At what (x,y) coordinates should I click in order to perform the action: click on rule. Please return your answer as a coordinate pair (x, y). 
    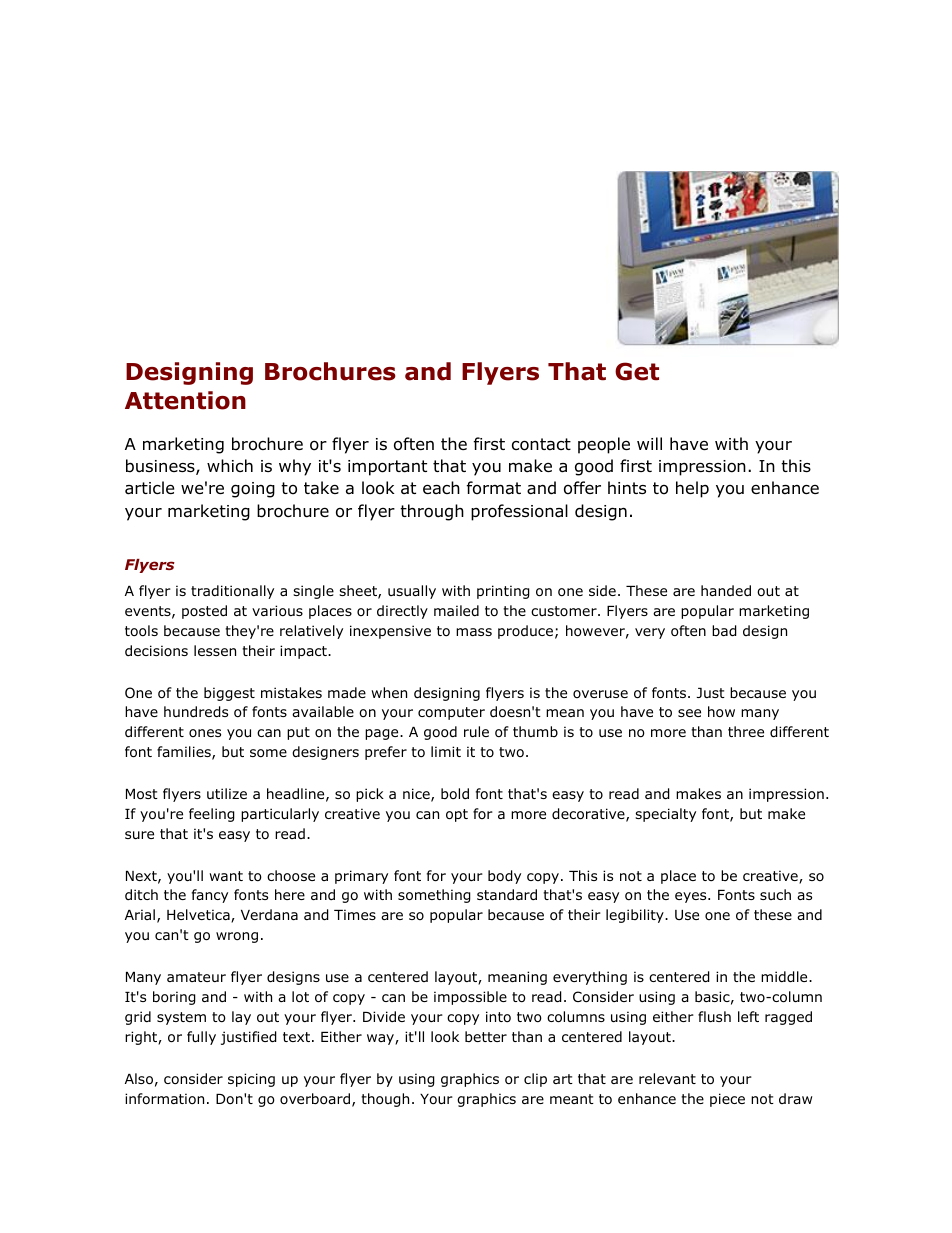
    Looking at the image, I should click on (476, 731).
